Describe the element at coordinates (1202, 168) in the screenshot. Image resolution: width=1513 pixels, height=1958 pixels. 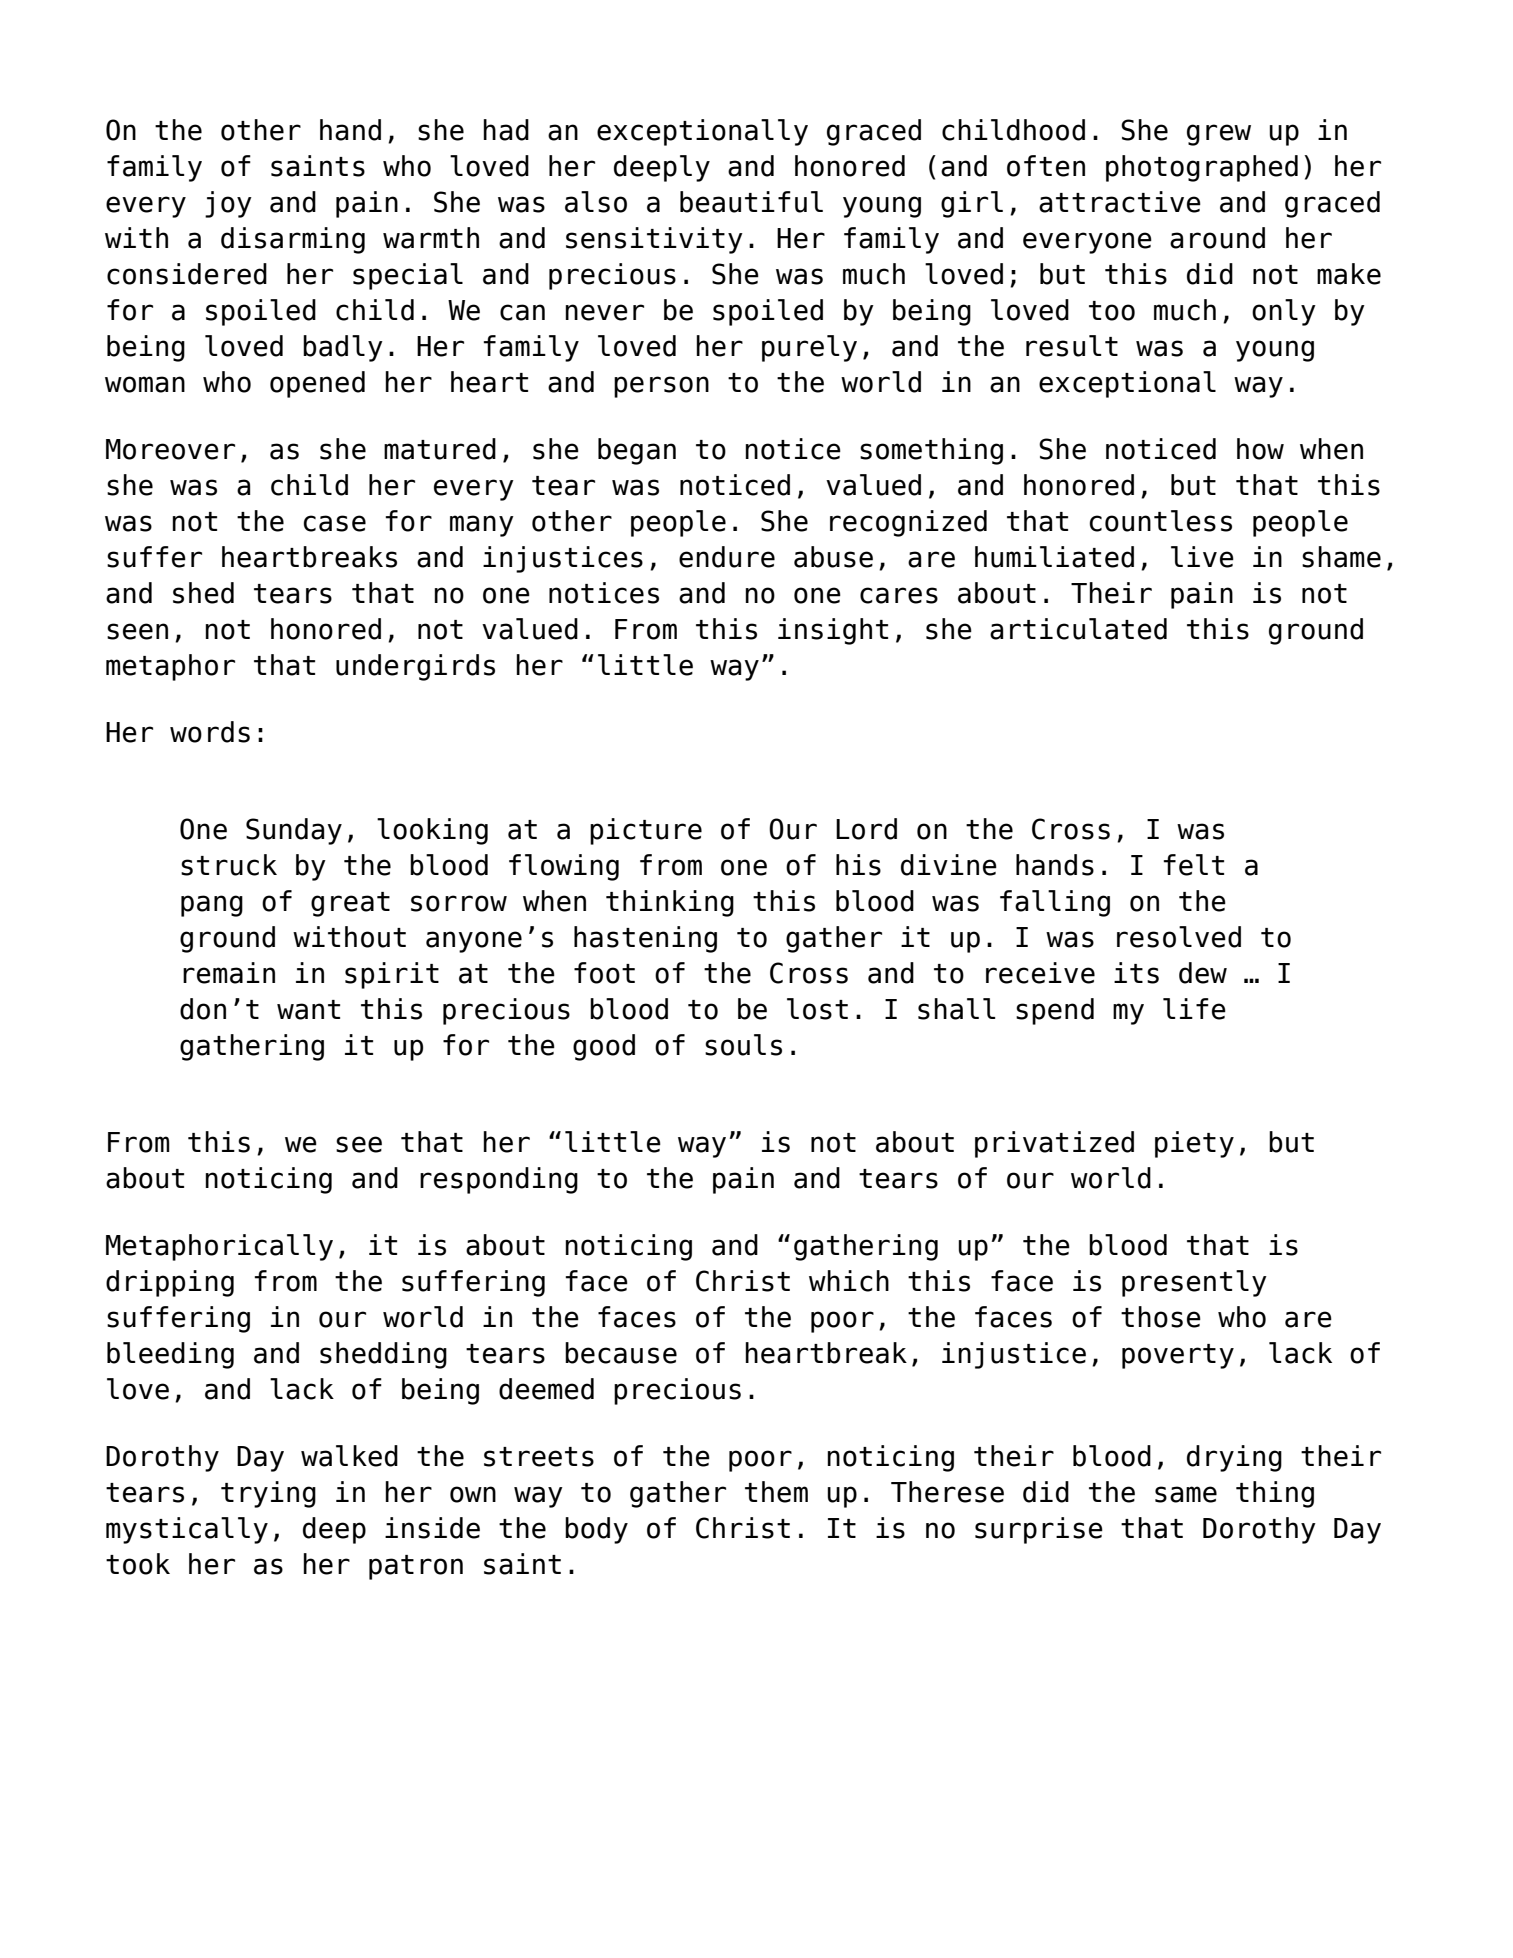
I see `photographed` at that location.
